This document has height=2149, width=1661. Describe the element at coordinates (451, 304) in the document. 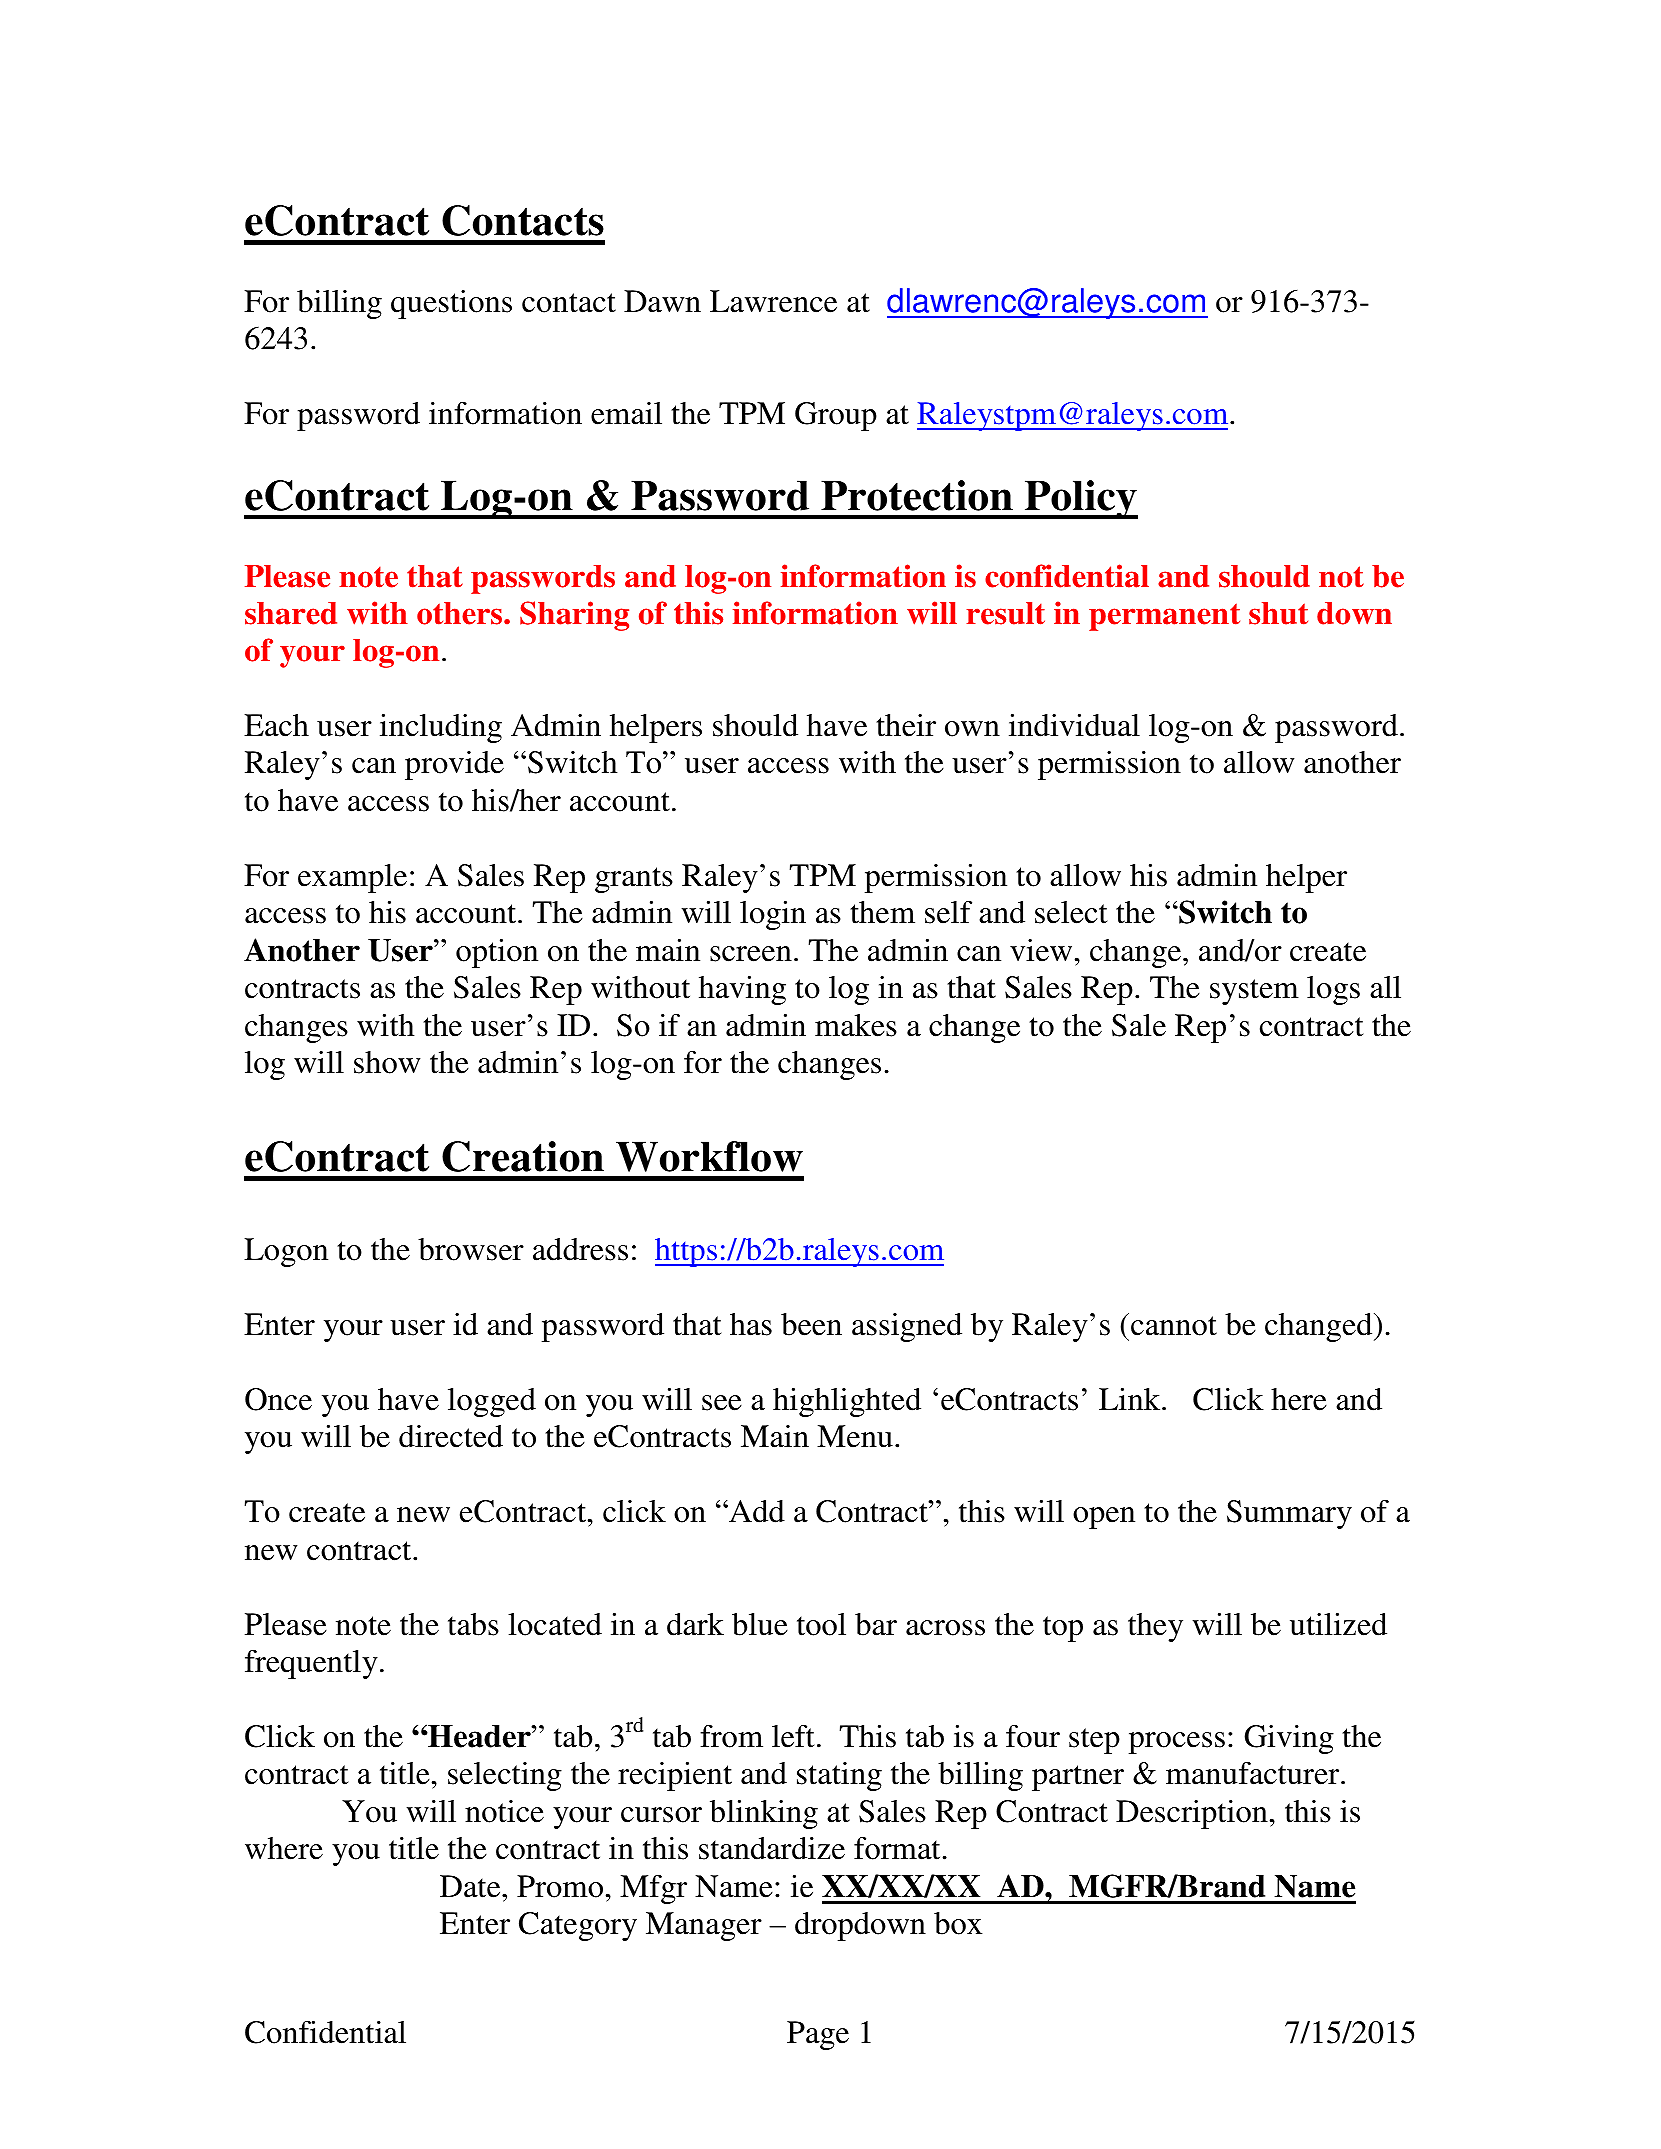

I see `questions` at that location.
